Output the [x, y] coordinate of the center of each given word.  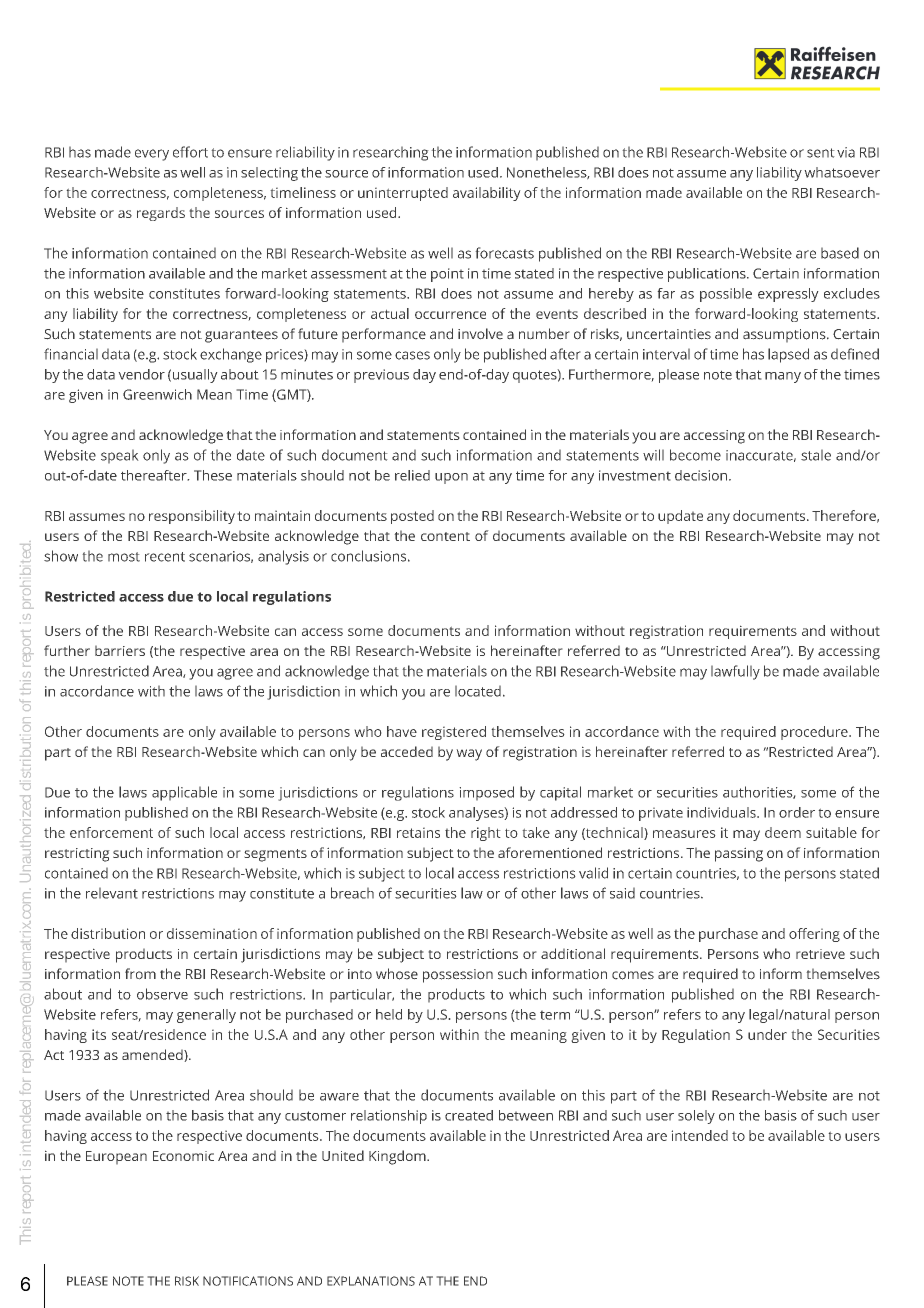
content [445, 536]
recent [165, 557]
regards [161, 214]
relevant [112, 893]
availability [487, 194]
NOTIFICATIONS [248, 1281]
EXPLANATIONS [371, 1281]
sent [821, 153]
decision [701, 475]
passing [739, 854]
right [486, 834]
